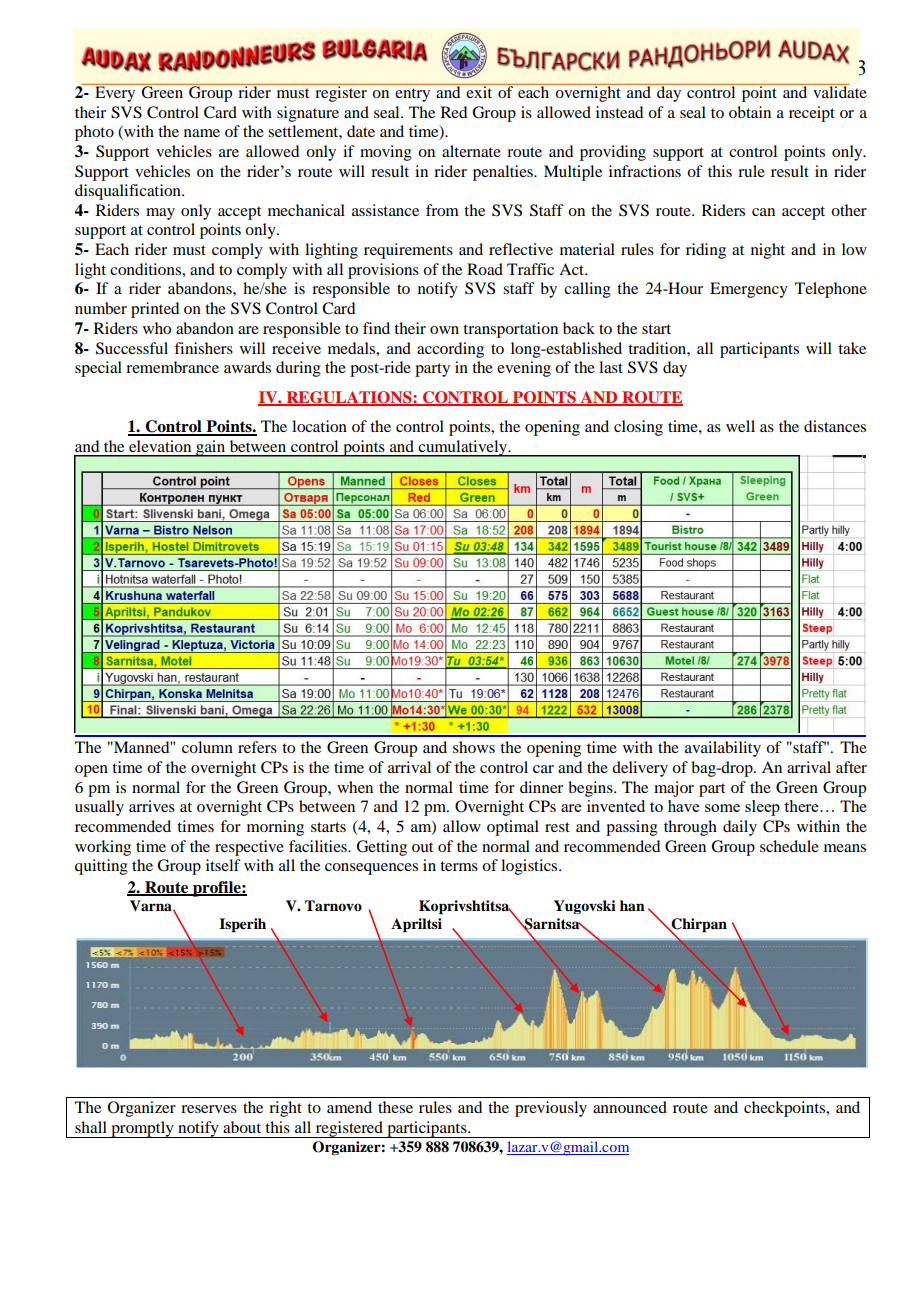  I want to click on name, so click(202, 133).
